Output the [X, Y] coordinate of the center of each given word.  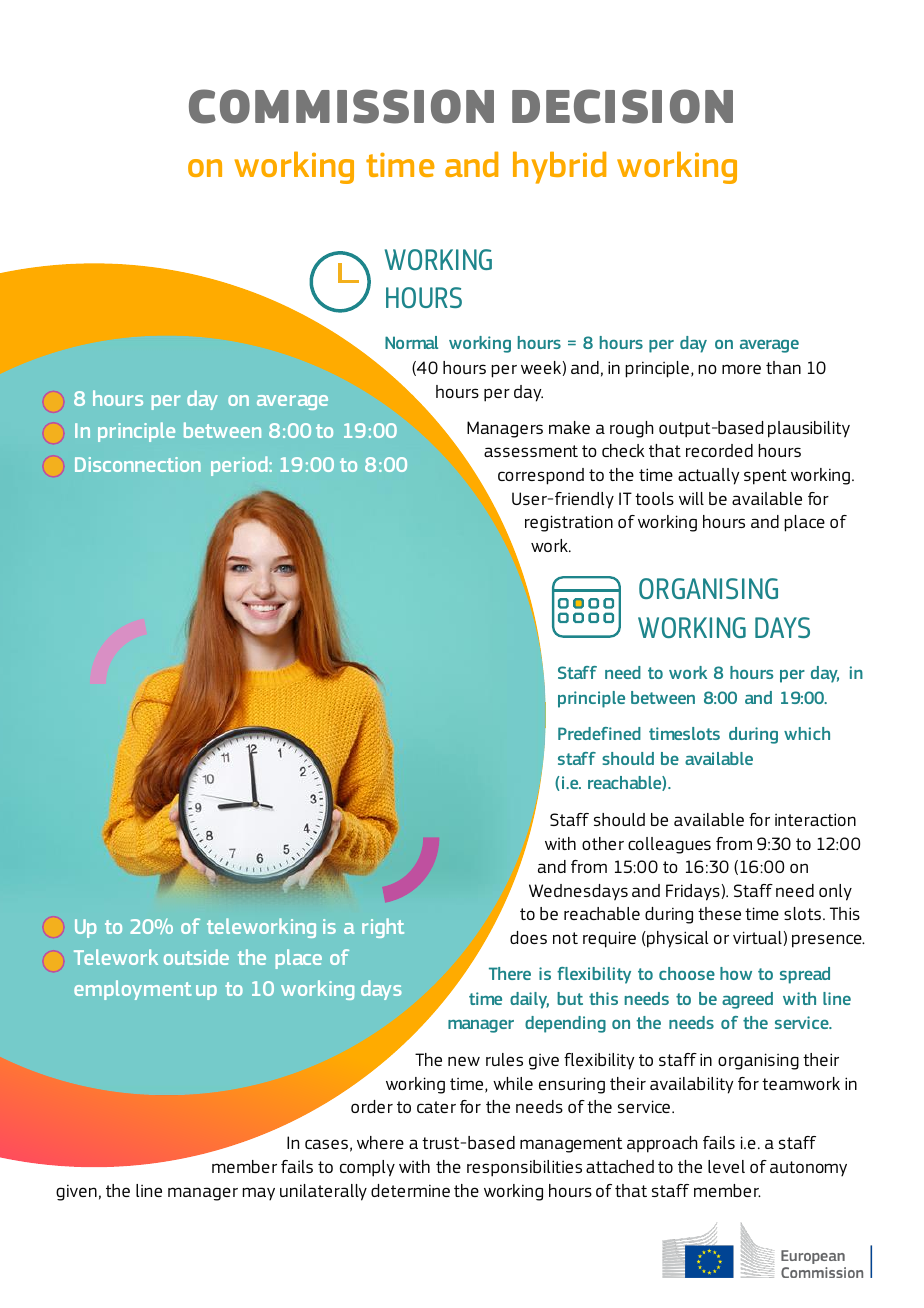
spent [765, 477]
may [259, 1194]
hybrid [559, 167]
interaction [815, 819]
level [726, 1166]
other [603, 843]
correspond [541, 476]
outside [196, 957]
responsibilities [524, 1168]
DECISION [622, 106]
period [240, 466]
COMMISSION [341, 106]
